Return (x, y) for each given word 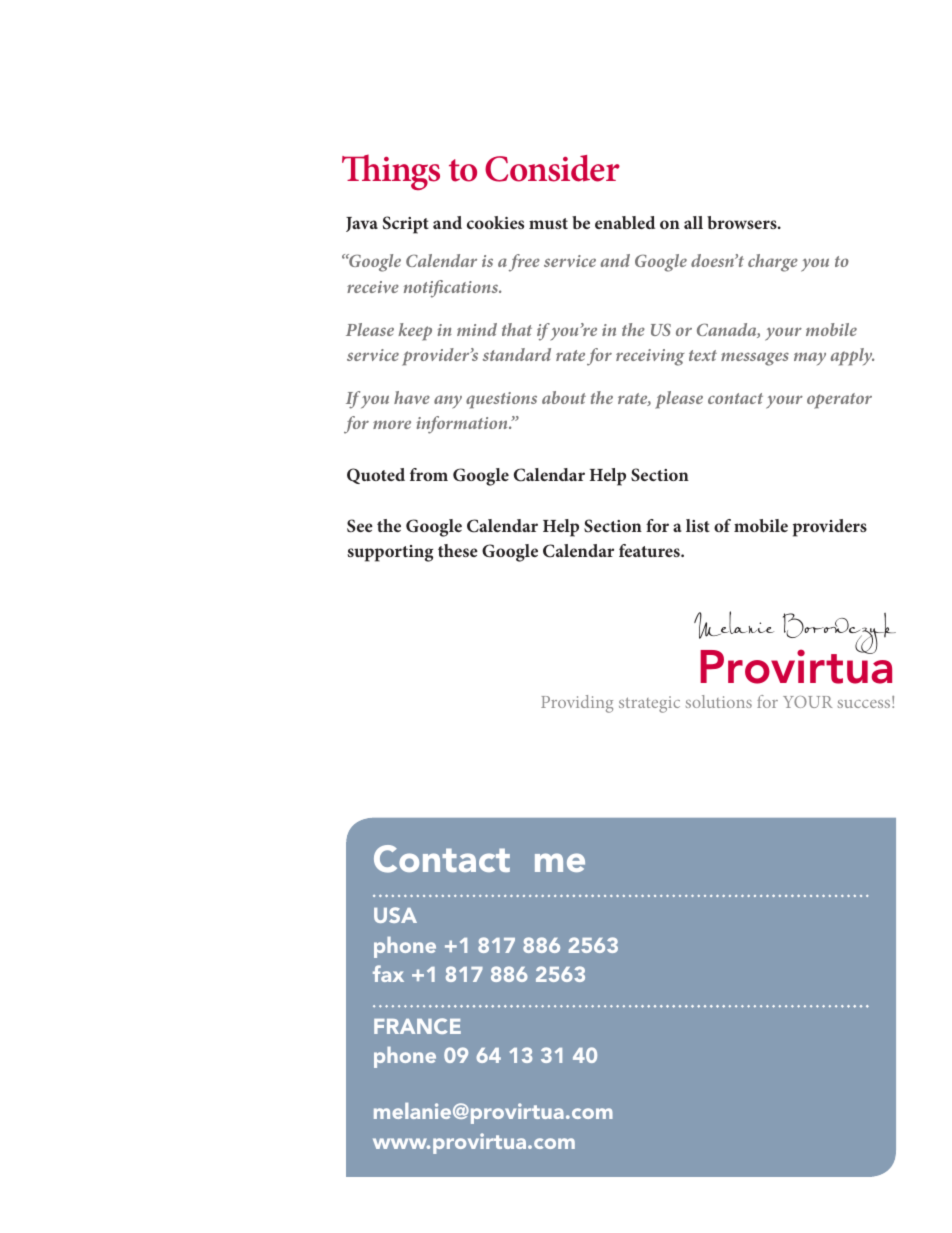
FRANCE (417, 1026)
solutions (719, 701)
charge (773, 263)
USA (395, 915)
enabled (625, 222)
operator (839, 401)
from (429, 474)
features (650, 550)
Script (406, 225)
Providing (577, 704)
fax (388, 973)
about (564, 397)
